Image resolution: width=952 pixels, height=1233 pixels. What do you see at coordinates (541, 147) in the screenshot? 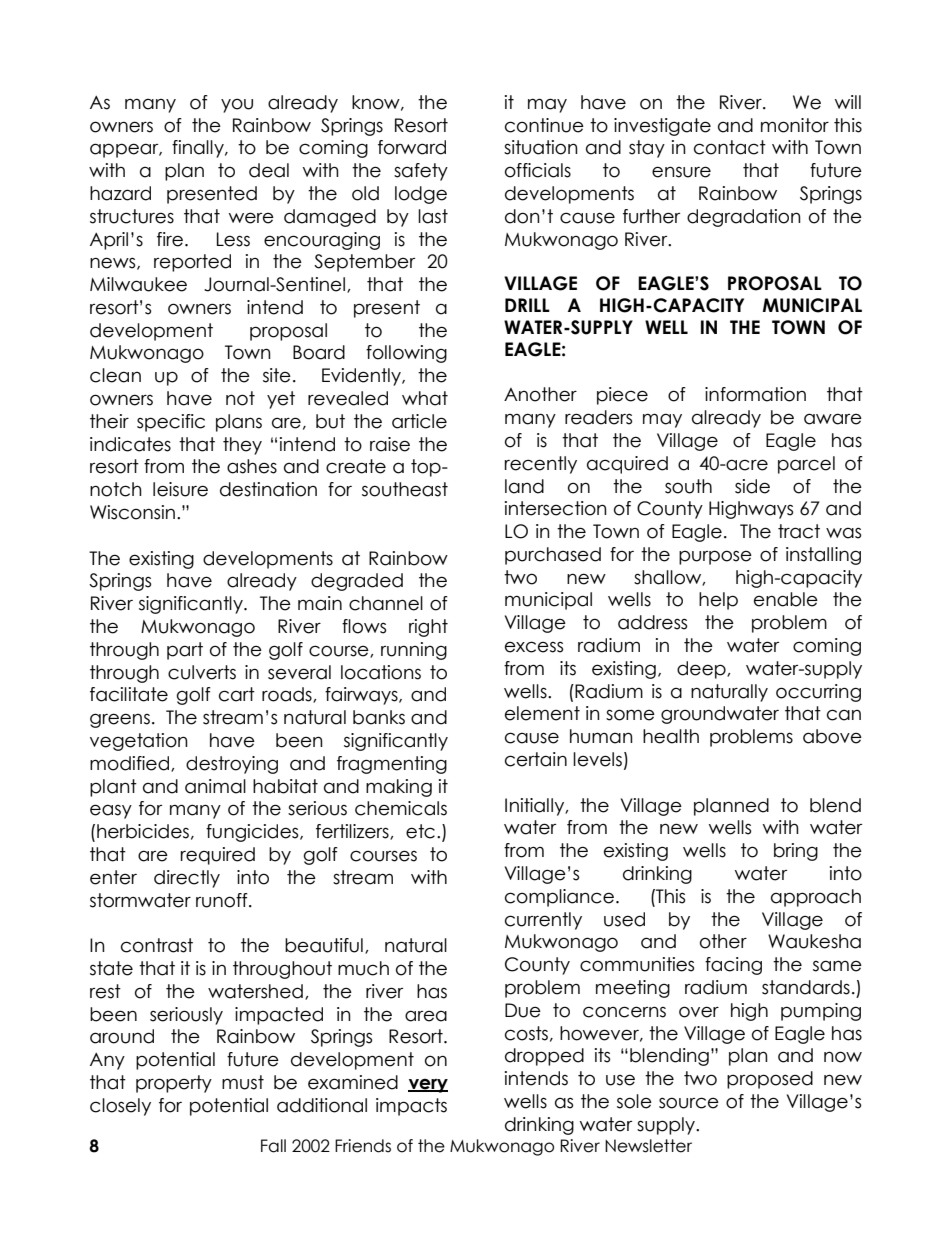
I see `situation` at bounding box center [541, 147].
